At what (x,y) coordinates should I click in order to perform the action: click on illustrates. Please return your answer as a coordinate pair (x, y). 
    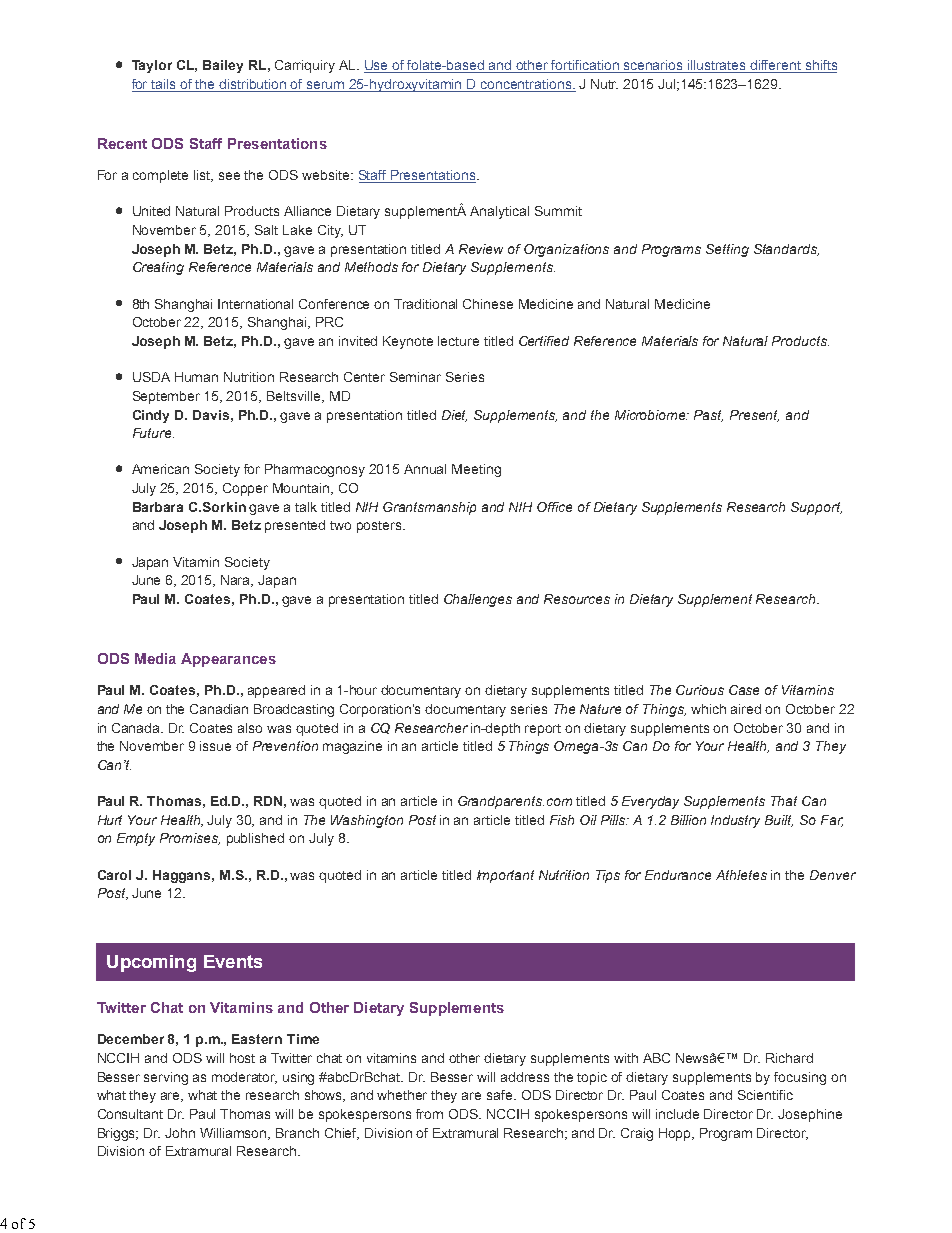
    Looking at the image, I should click on (717, 66).
